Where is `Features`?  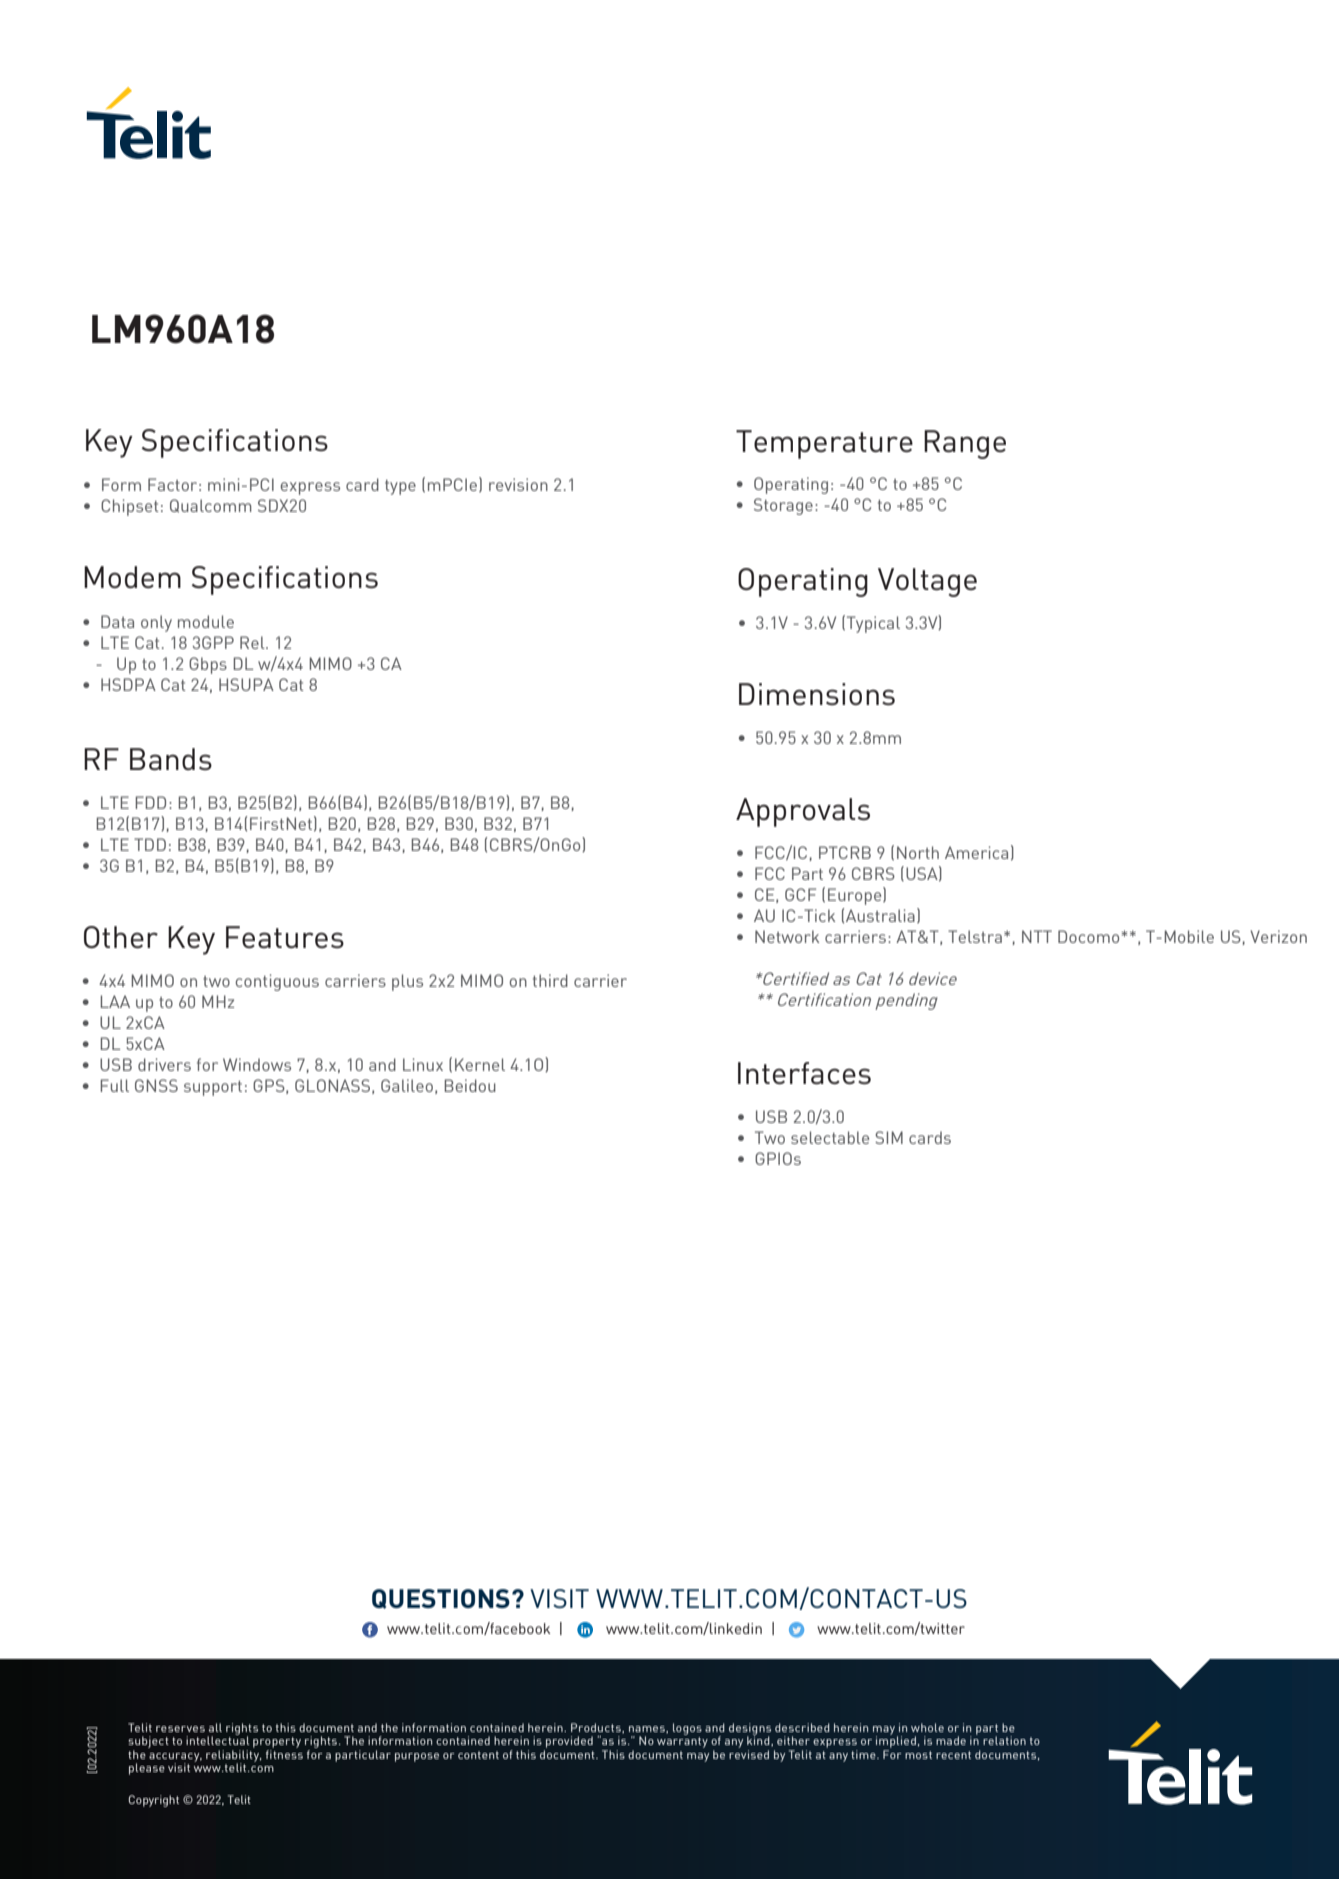 Features is located at coordinates (285, 937).
